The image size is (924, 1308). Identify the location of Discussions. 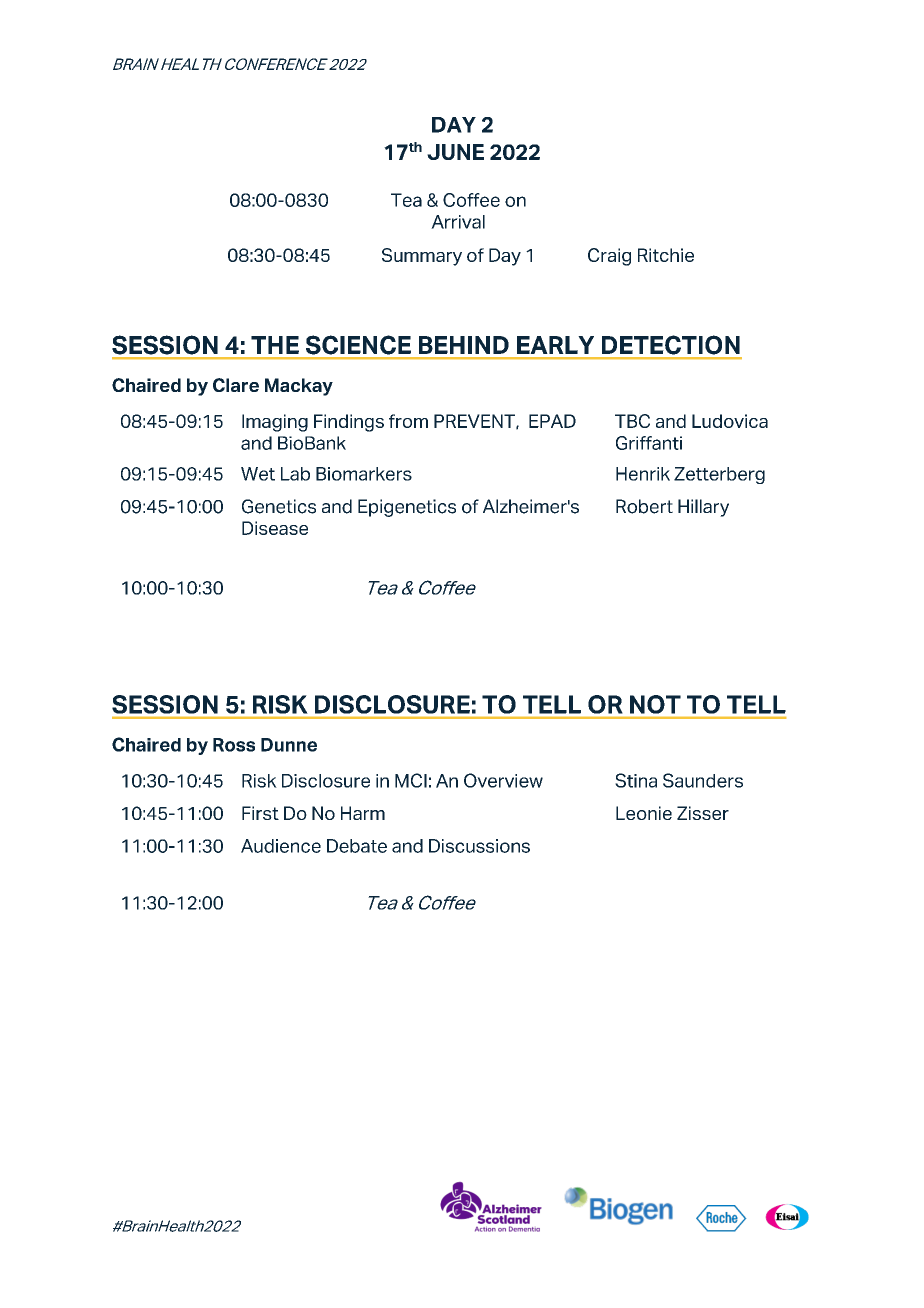
(479, 846).
